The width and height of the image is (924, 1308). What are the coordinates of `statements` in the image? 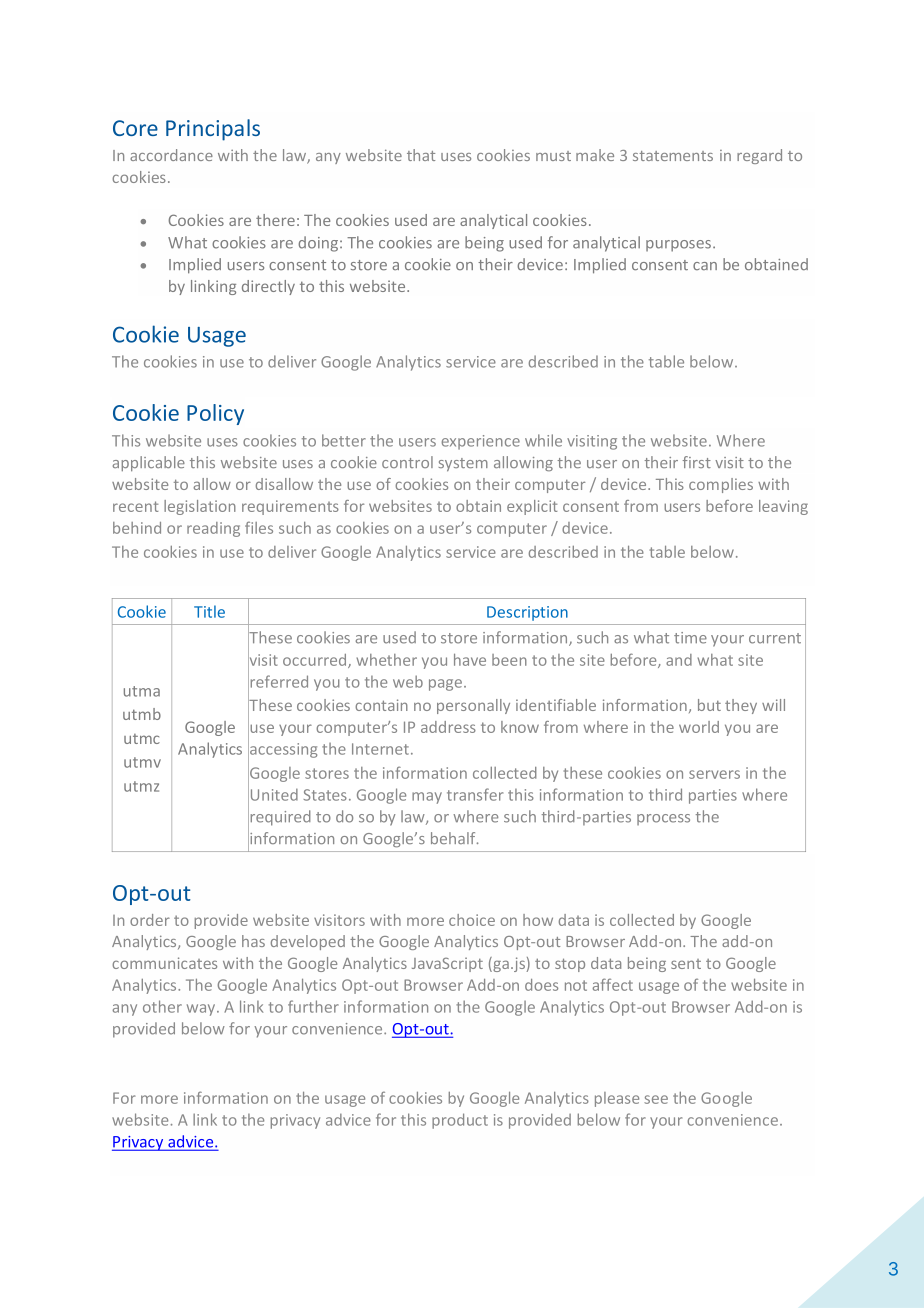 It's located at (673, 156).
